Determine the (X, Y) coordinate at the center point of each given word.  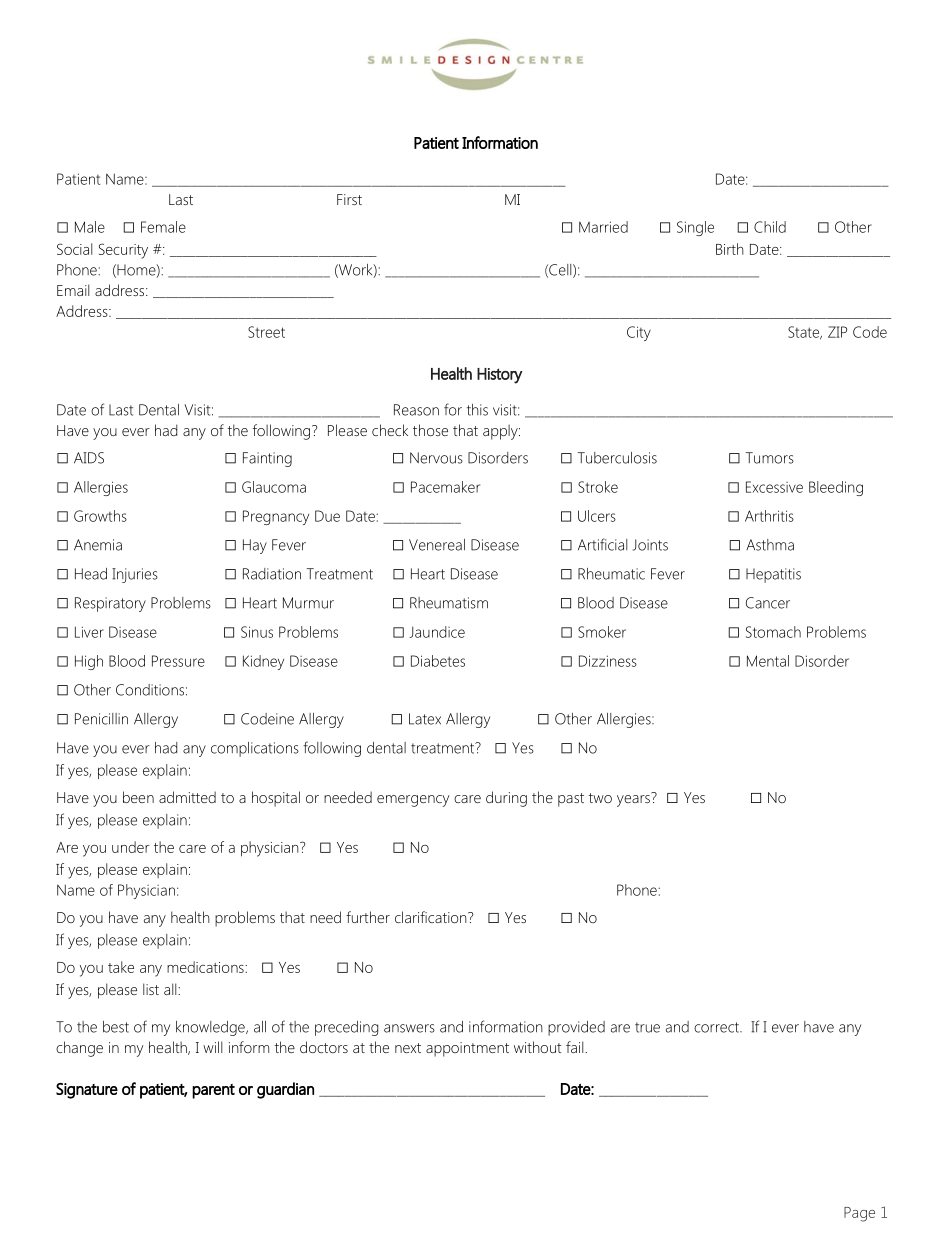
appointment (467, 1049)
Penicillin (101, 719)
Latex (425, 719)
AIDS (89, 458)
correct (717, 1027)
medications (206, 967)
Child (770, 227)
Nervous (436, 458)
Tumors (770, 458)
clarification (432, 917)
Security (123, 251)
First (349, 199)
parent (213, 1091)
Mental (768, 661)
